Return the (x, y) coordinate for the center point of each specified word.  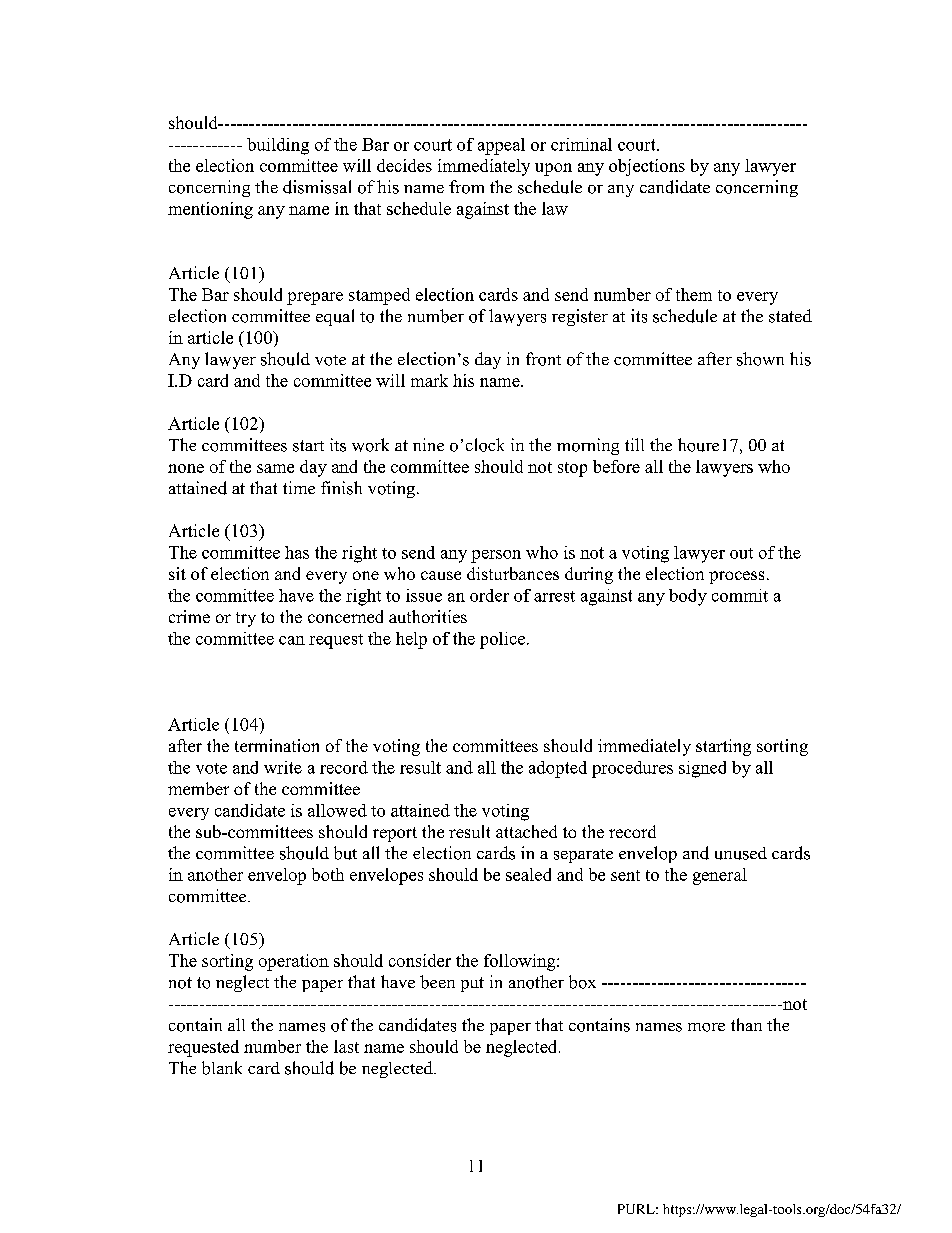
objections (647, 167)
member (198, 788)
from (466, 187)
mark (429, 380)
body (688, 597)
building (278, 146)
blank (222, 1068)
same (275, 468)
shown (760, 359)
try (246, 619)
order (489, 595)
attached (526, 831)
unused (741, 853)
